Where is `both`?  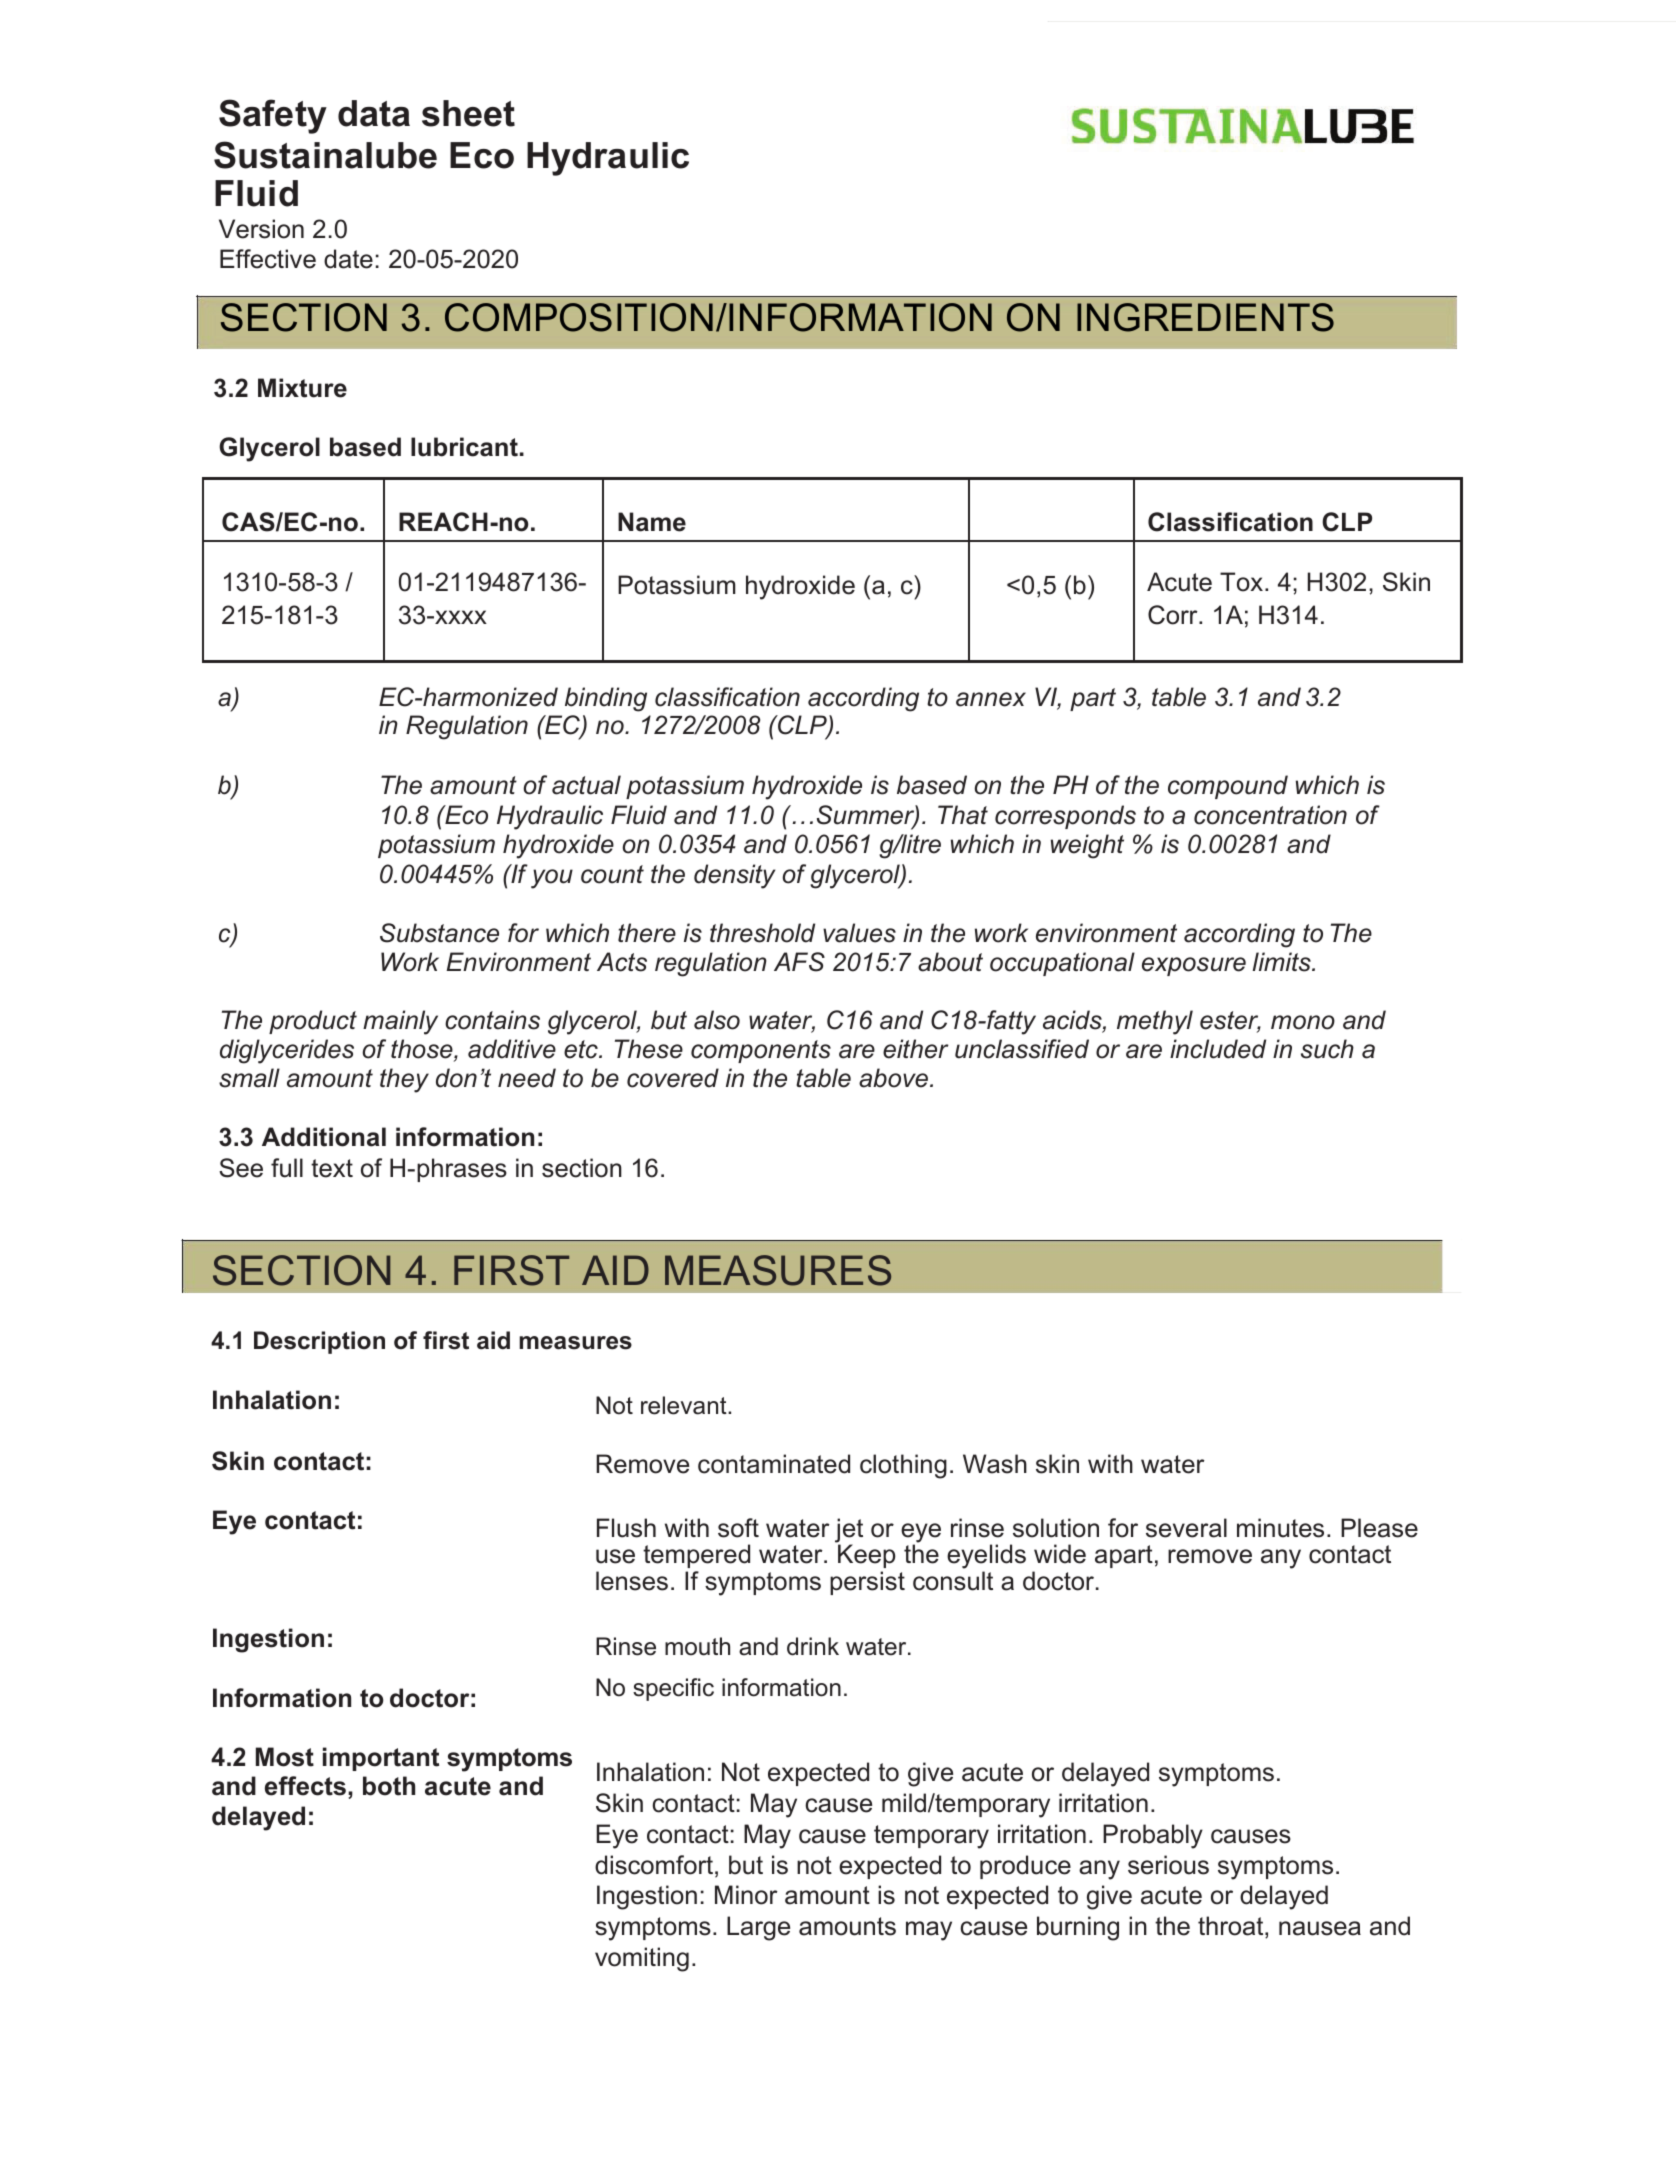 both is located at coordinates (389, 1786).
